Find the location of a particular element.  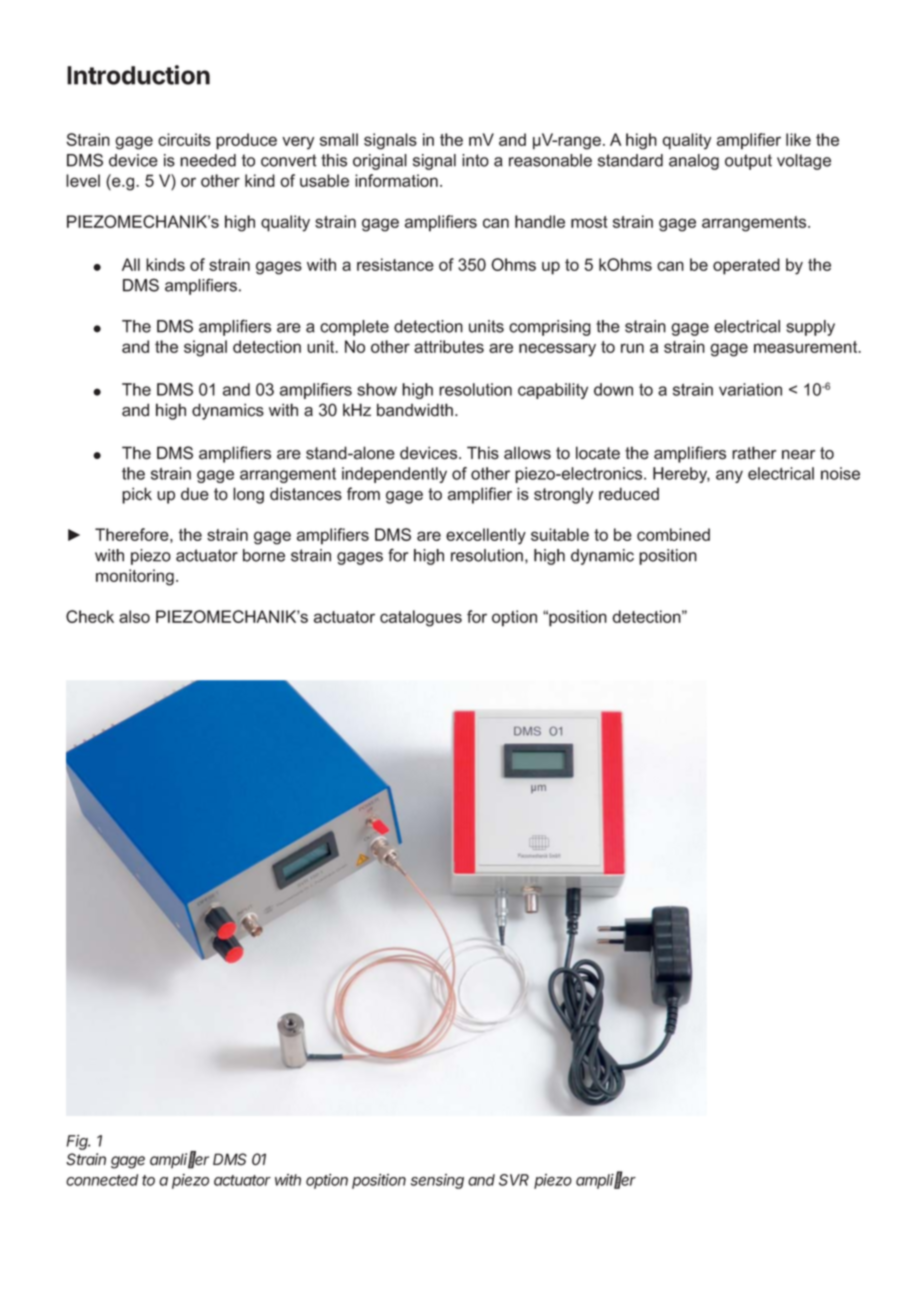

sensing is located at coordinates (437, 1181).
